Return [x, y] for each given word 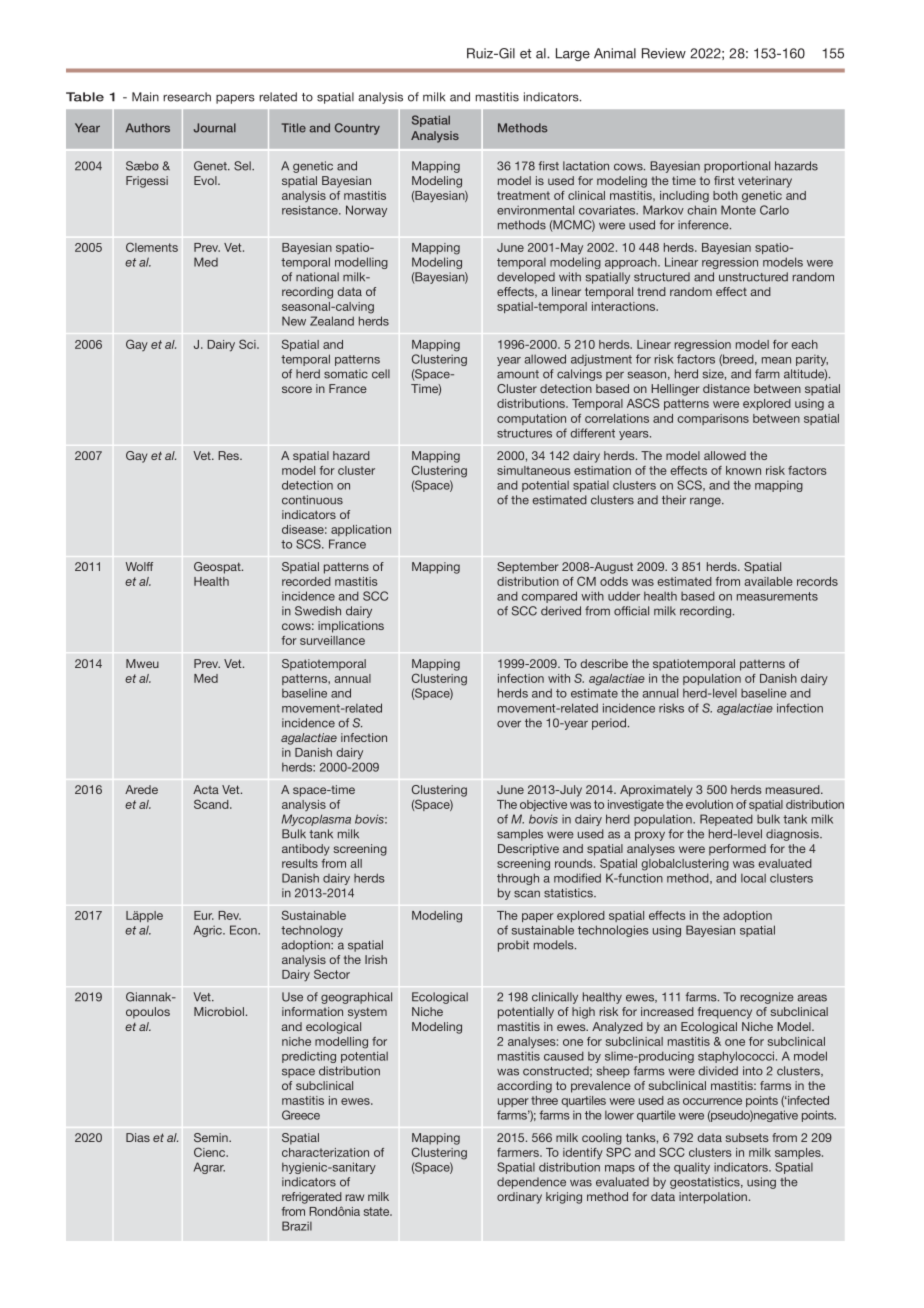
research [187, 97]
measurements [777, 596]
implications [351, 627]
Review [664, 53]
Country [357, 129]
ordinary [519, 1198]
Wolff [139, 566]
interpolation [714, 1198]
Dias [138, 1137]
